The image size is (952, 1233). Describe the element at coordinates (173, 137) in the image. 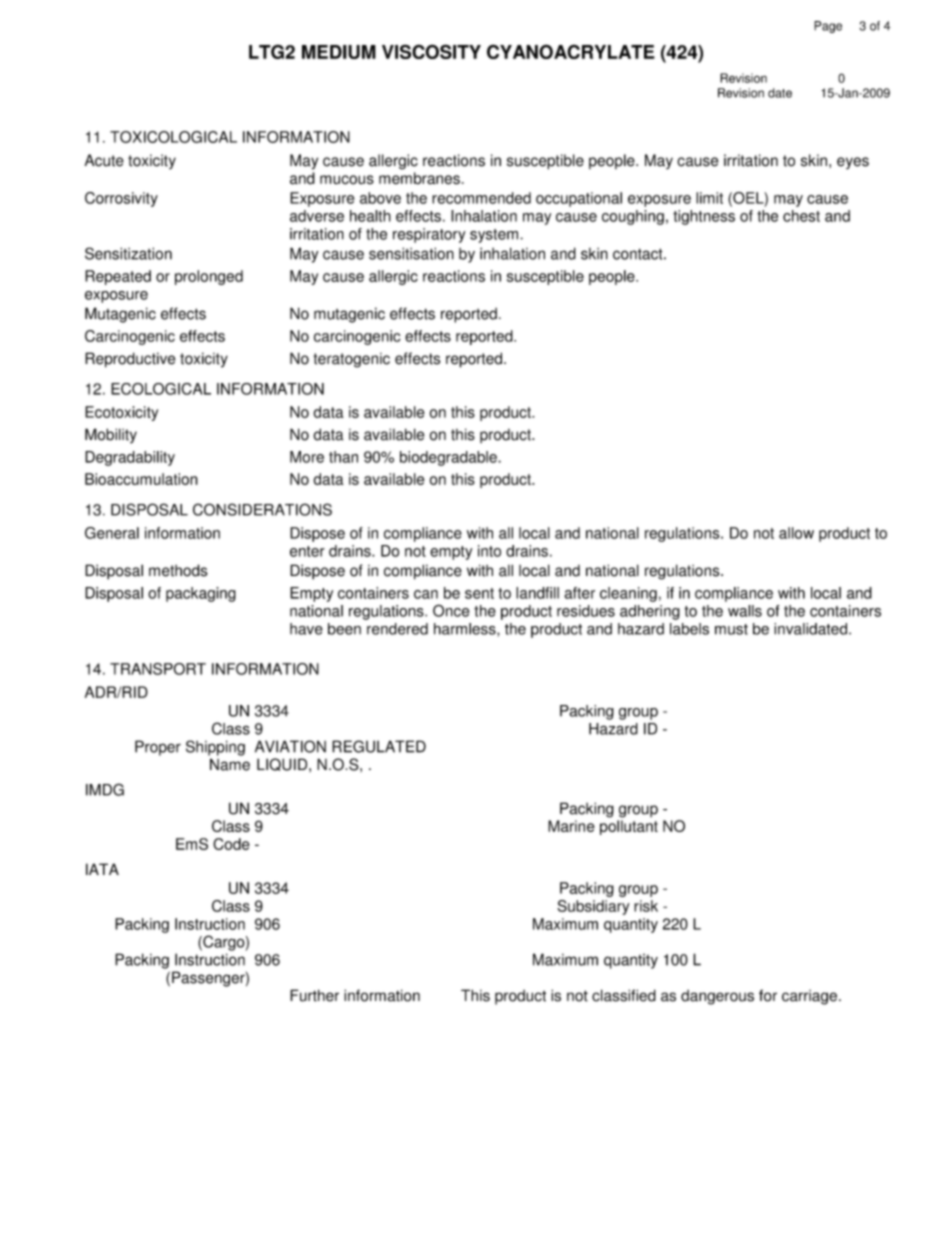

I see `TOXICOLOGICAL` at that location.
